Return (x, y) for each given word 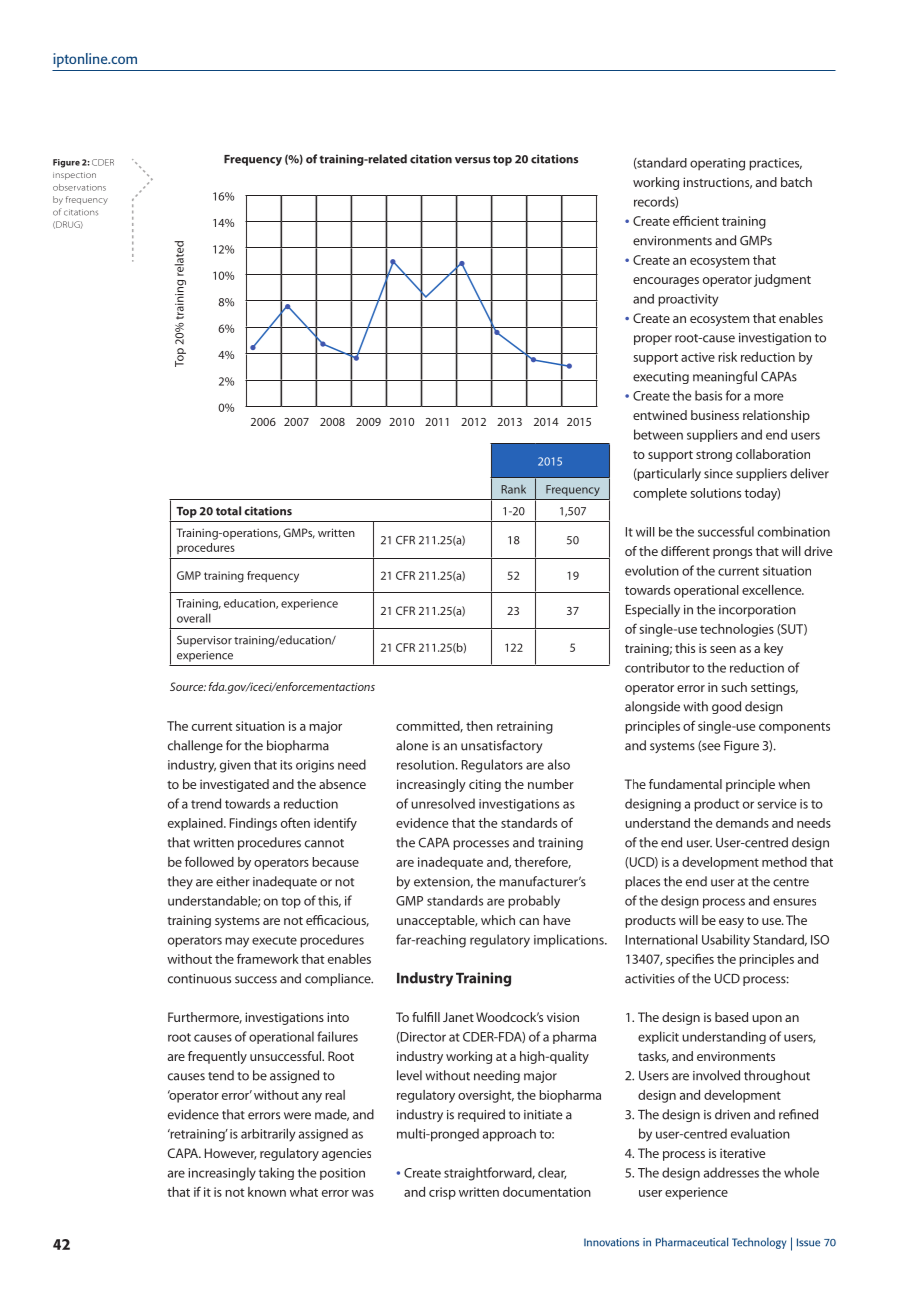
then (479, 726)
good (726, 707)
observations (79, 187)
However (231, 1154)
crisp (442, 1193)
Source (188, 686)
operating (717, 164)
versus (472, 160)
